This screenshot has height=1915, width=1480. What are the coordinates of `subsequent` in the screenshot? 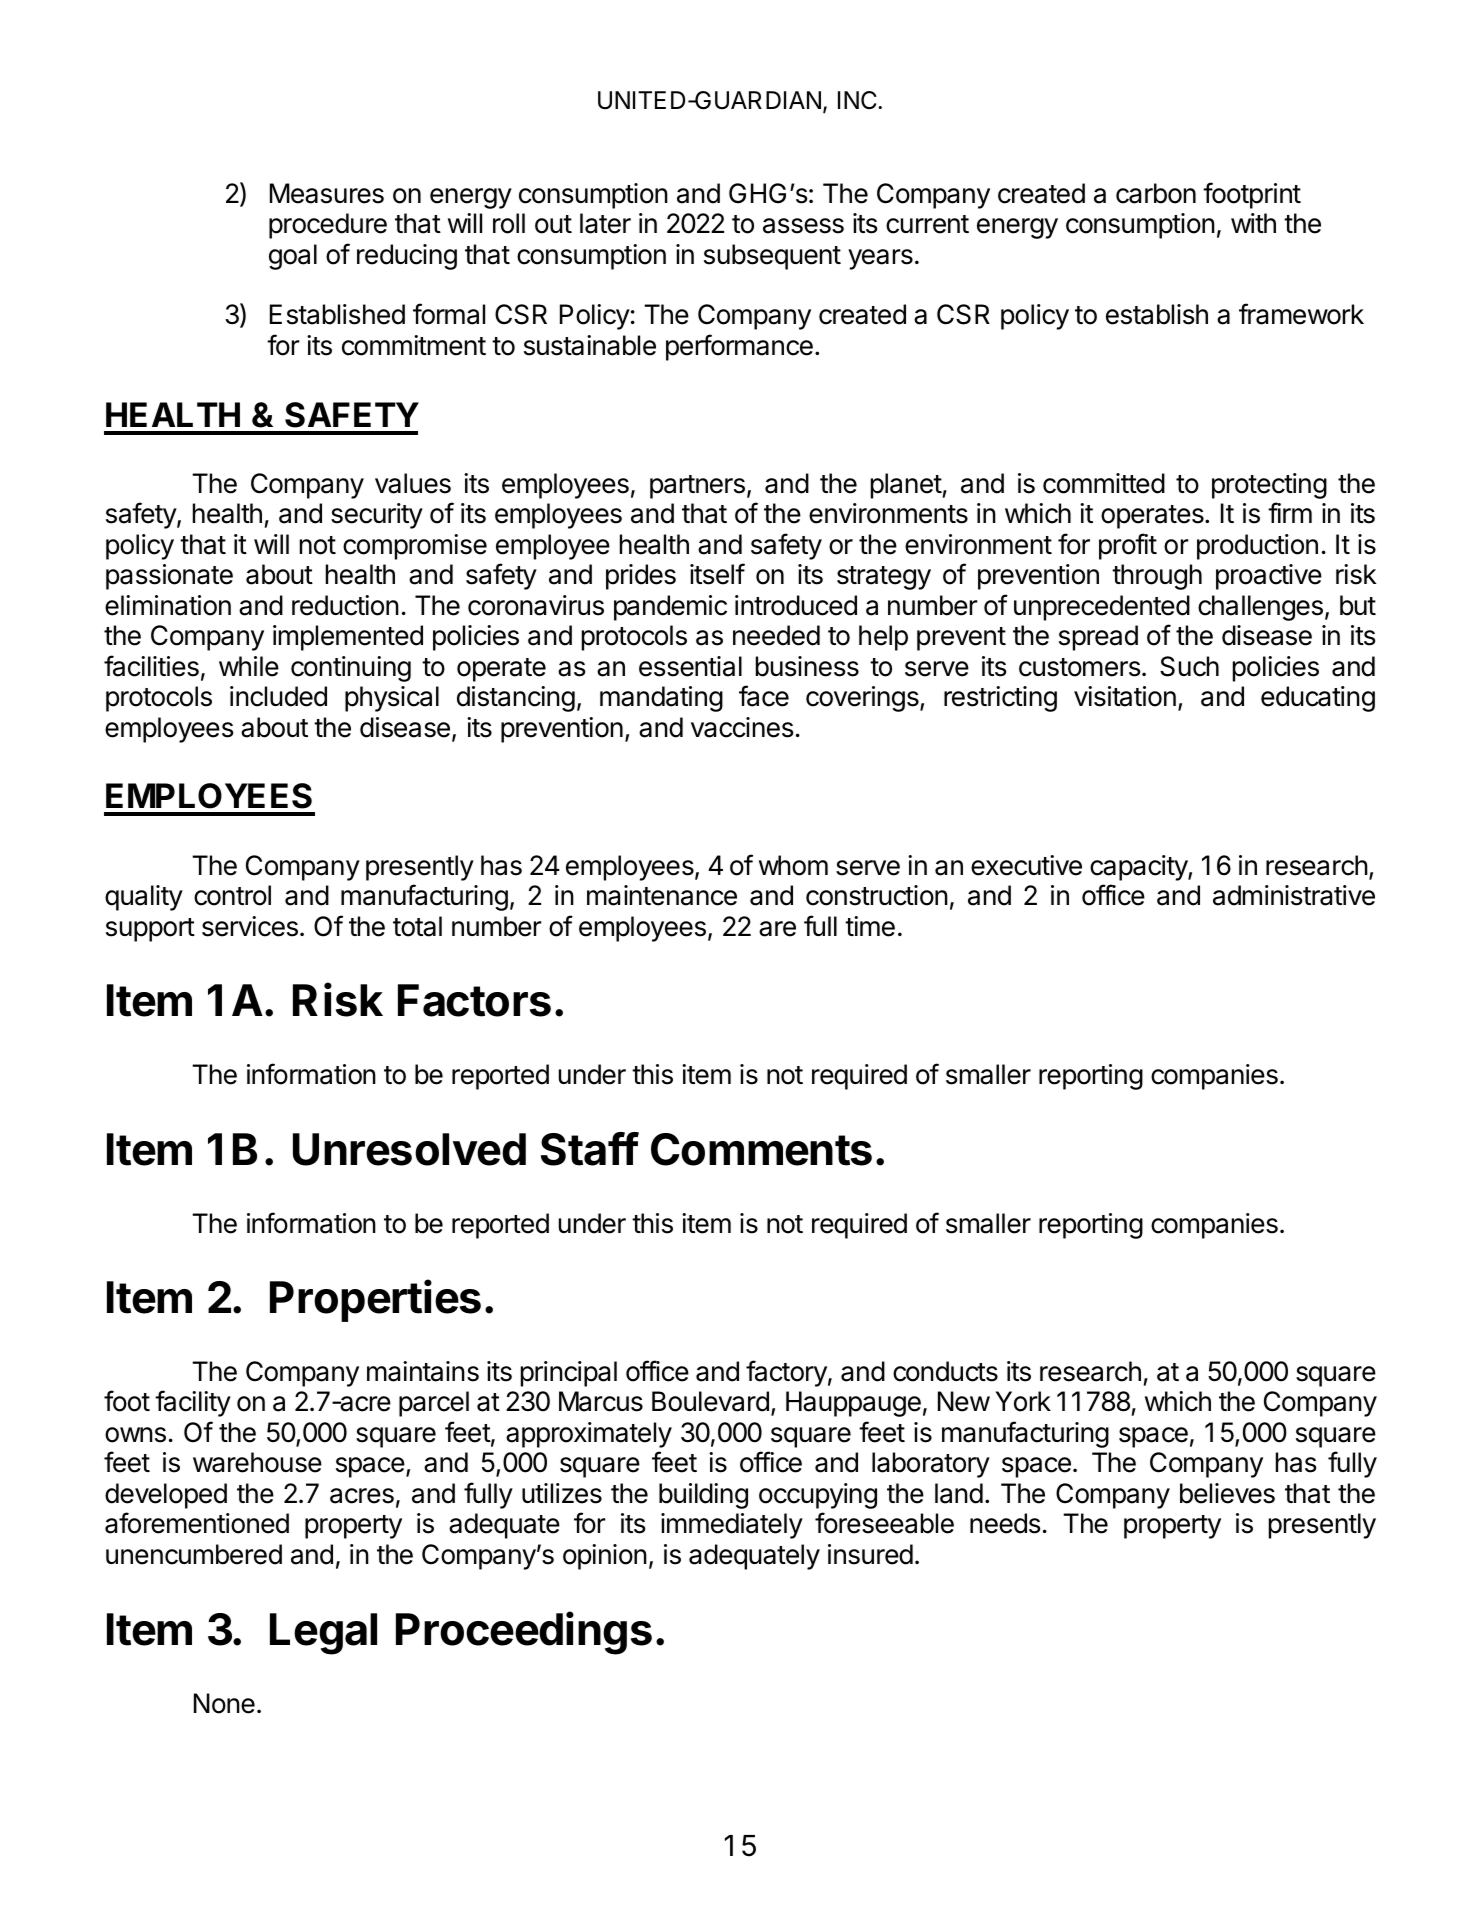 It's located at (772, 257).
